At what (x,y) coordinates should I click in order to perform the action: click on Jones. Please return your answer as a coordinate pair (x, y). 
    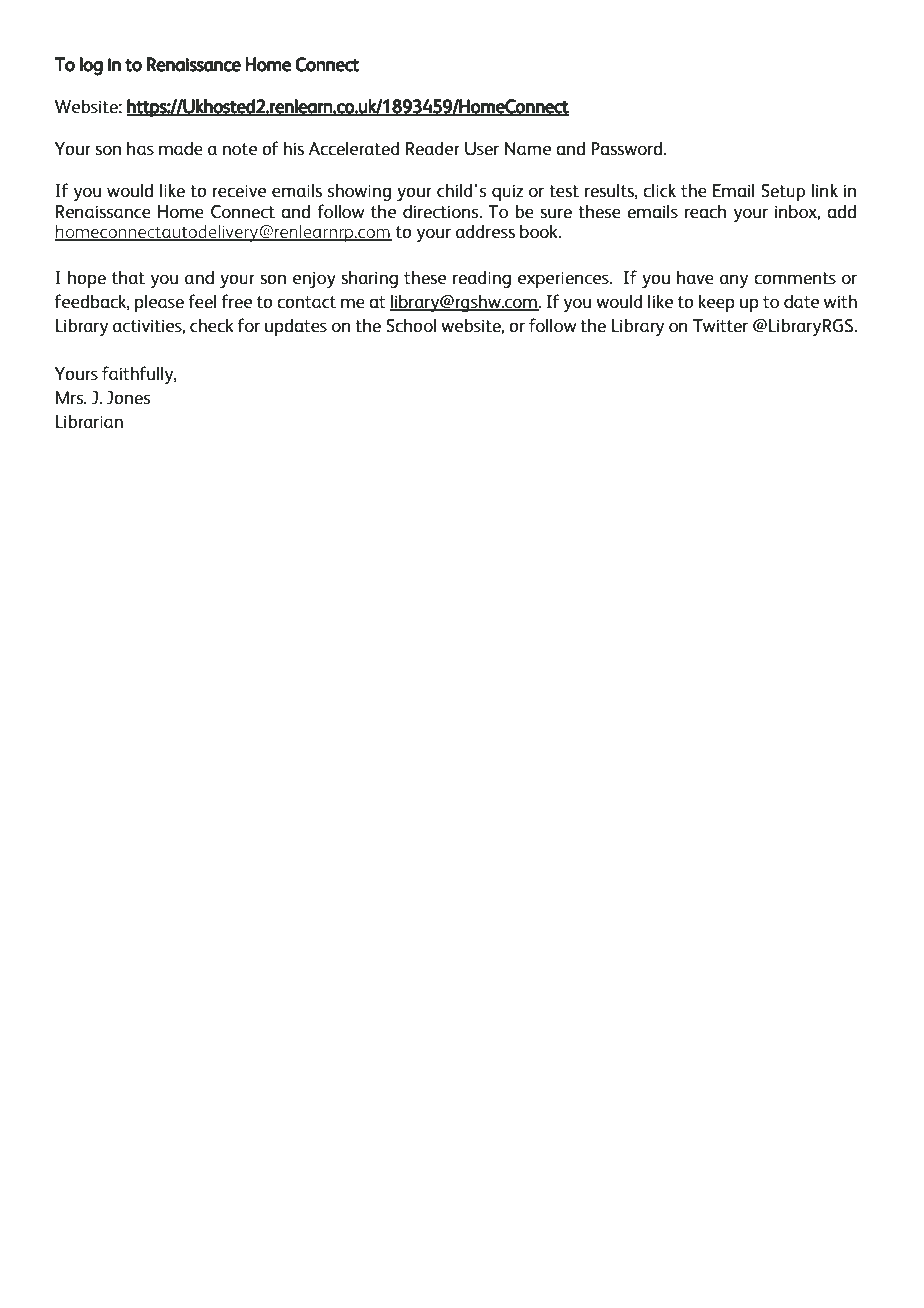
    Looking at the image, I should click on (128, 397).
